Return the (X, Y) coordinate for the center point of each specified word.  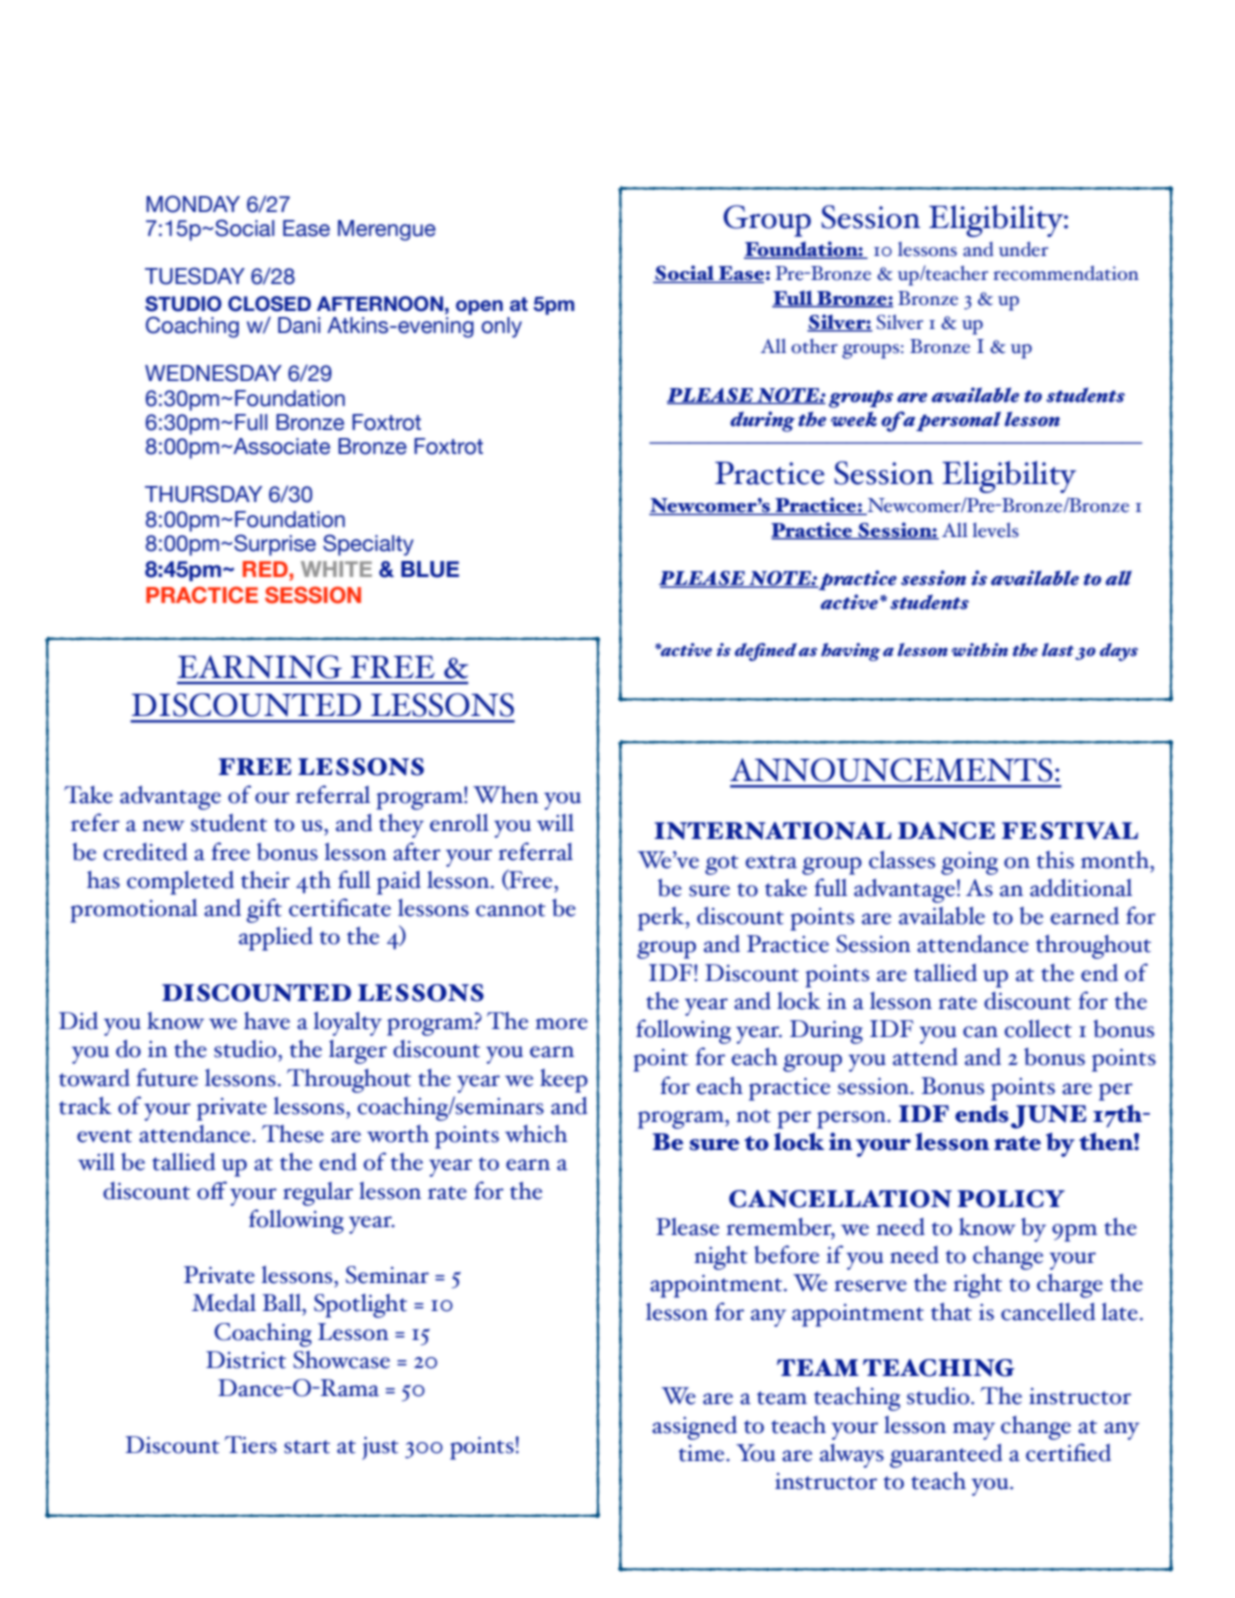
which (536, 1134)
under (1023, 249)
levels (995, 530)
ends (982, 1113)
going (969, 863)
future (167, 1077)
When (506, 795)
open (479, 307)
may (974, 1431)
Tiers (251, 1445)
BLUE (430, 569)
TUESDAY (195, 276)
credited (145, 852)
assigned (694, 1428)
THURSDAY (203, 494)
